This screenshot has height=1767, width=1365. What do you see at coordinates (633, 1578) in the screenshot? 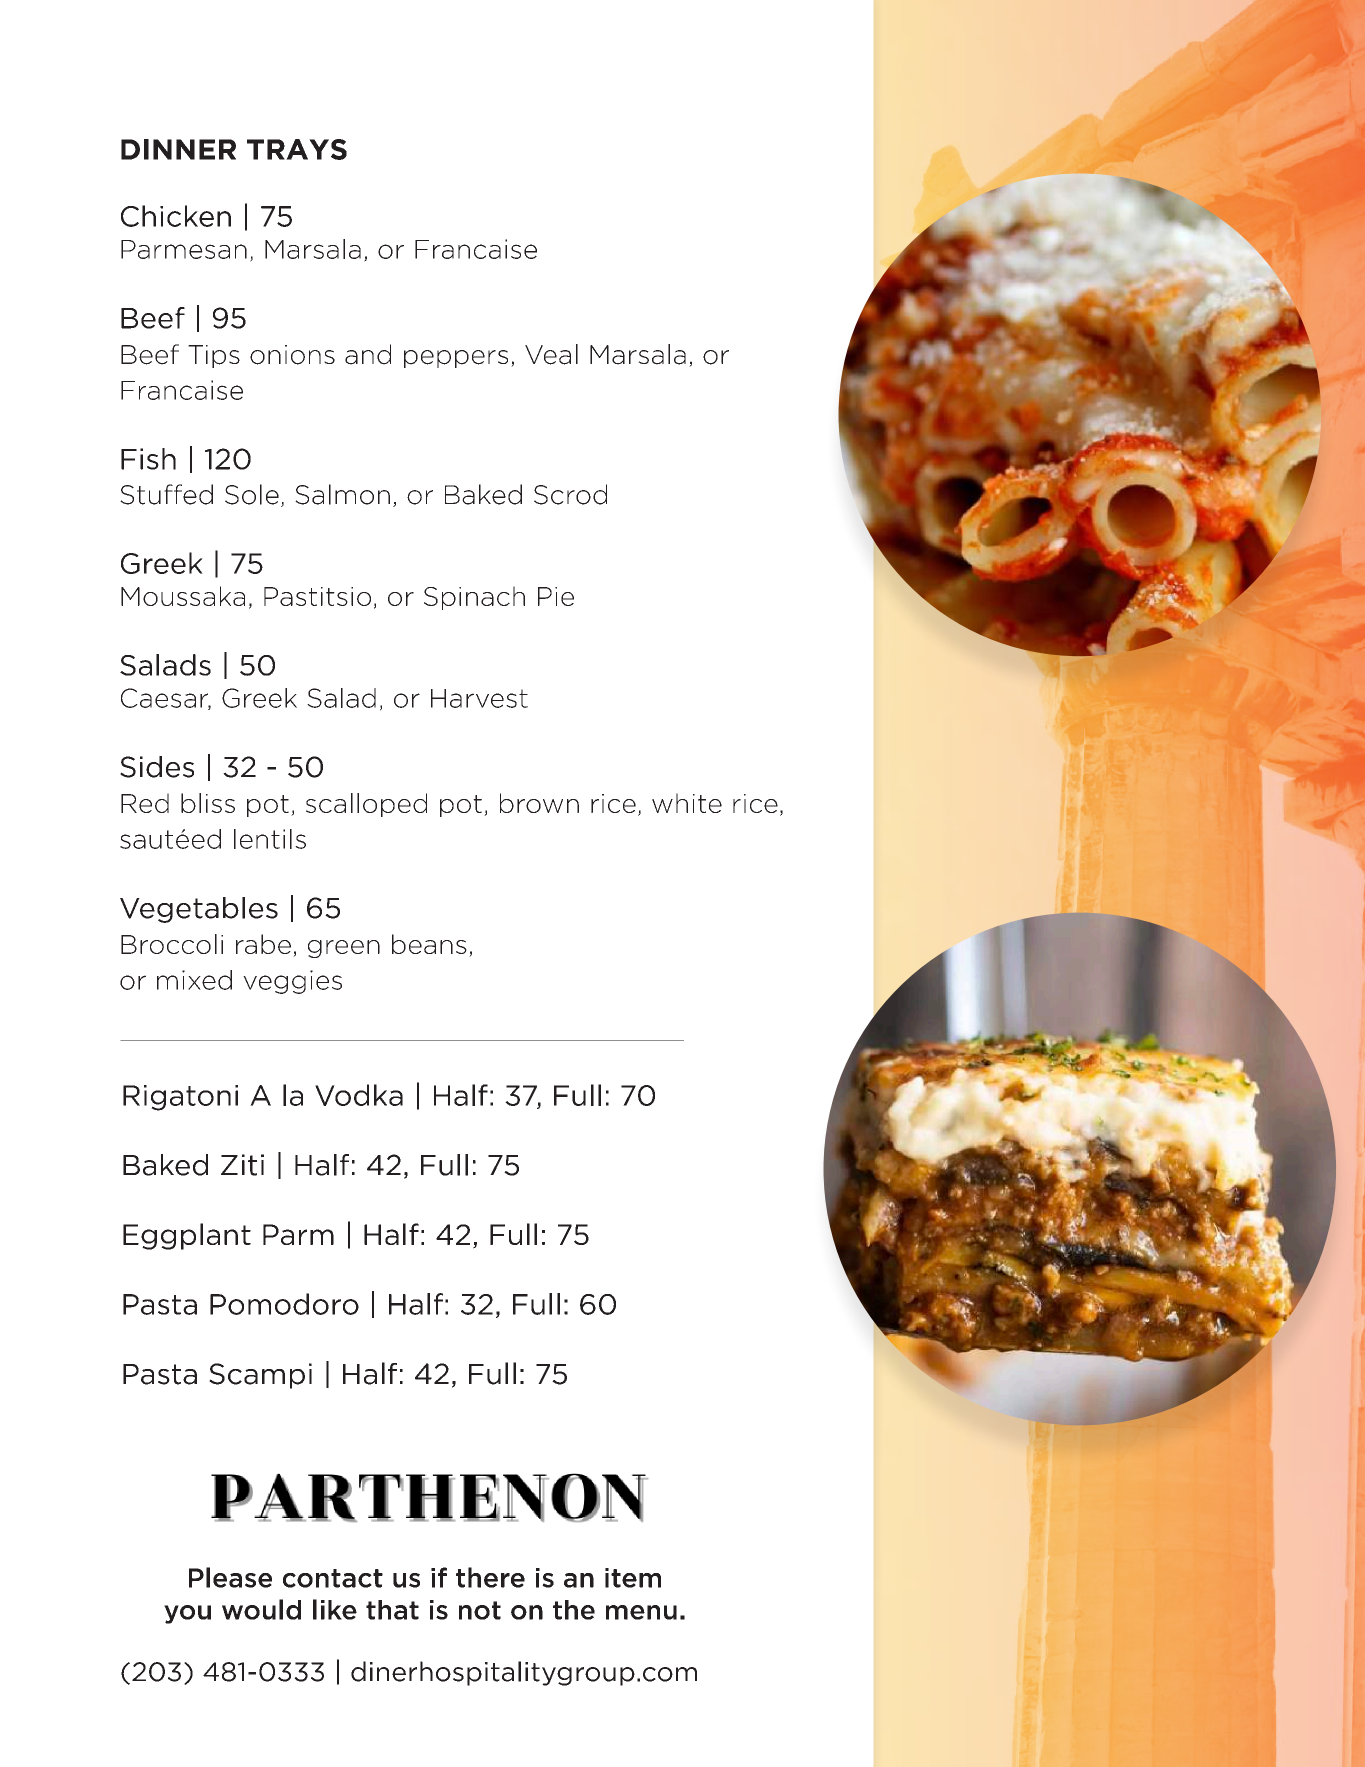
I see `item` at bounding box center [633, 1578].
